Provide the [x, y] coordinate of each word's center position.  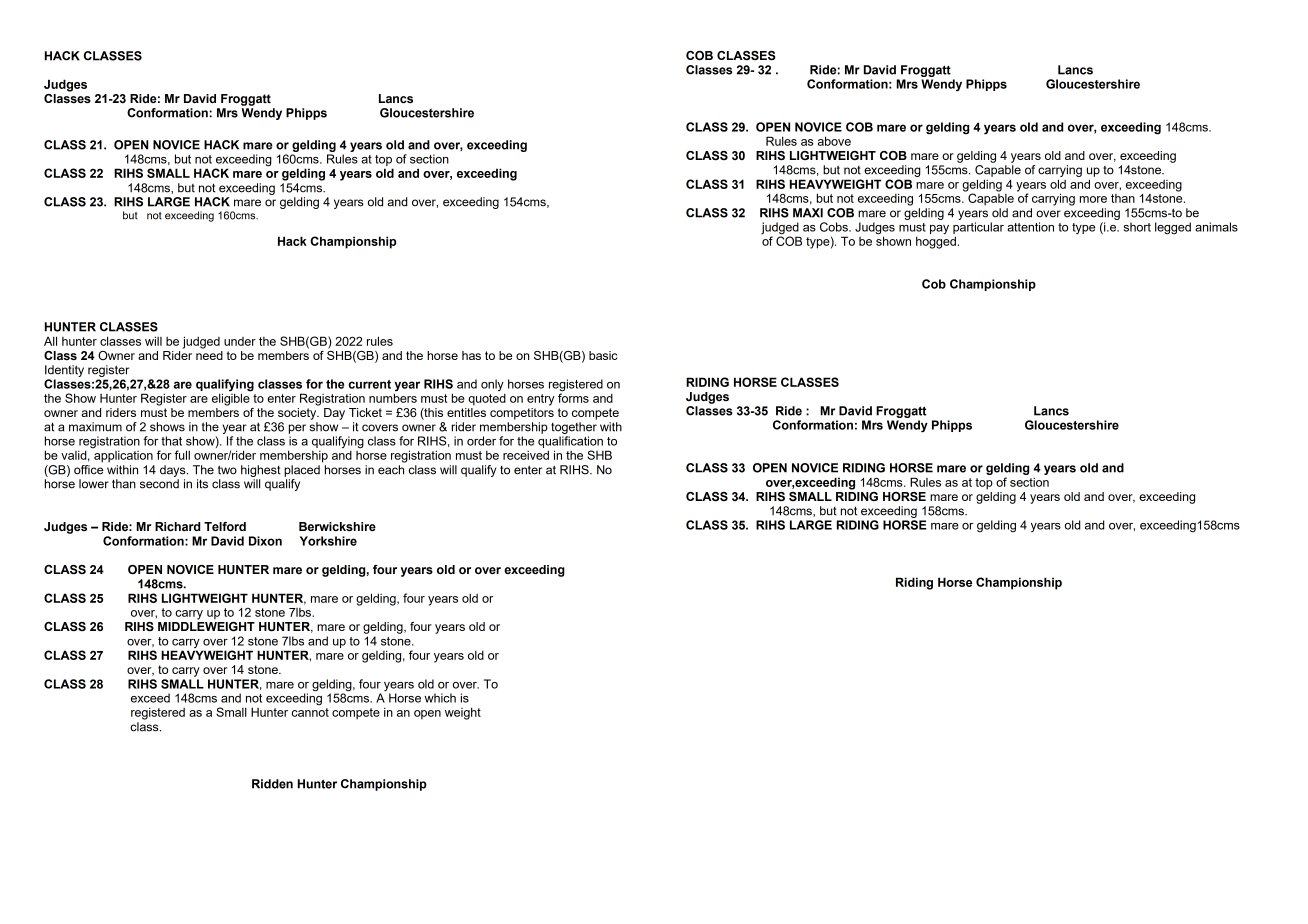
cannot [310, 712]
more [1093, 199]
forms [573, 397]
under [240, 341]
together [574, 428]
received [526, 455]
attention [1030, 227]
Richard [177, 526]
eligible [231, 398]
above [834, 141]
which [440, 698]
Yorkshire [328, 541]
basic [603, 355]
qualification [570, 442]
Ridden [272, 784]
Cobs [835, 227]
